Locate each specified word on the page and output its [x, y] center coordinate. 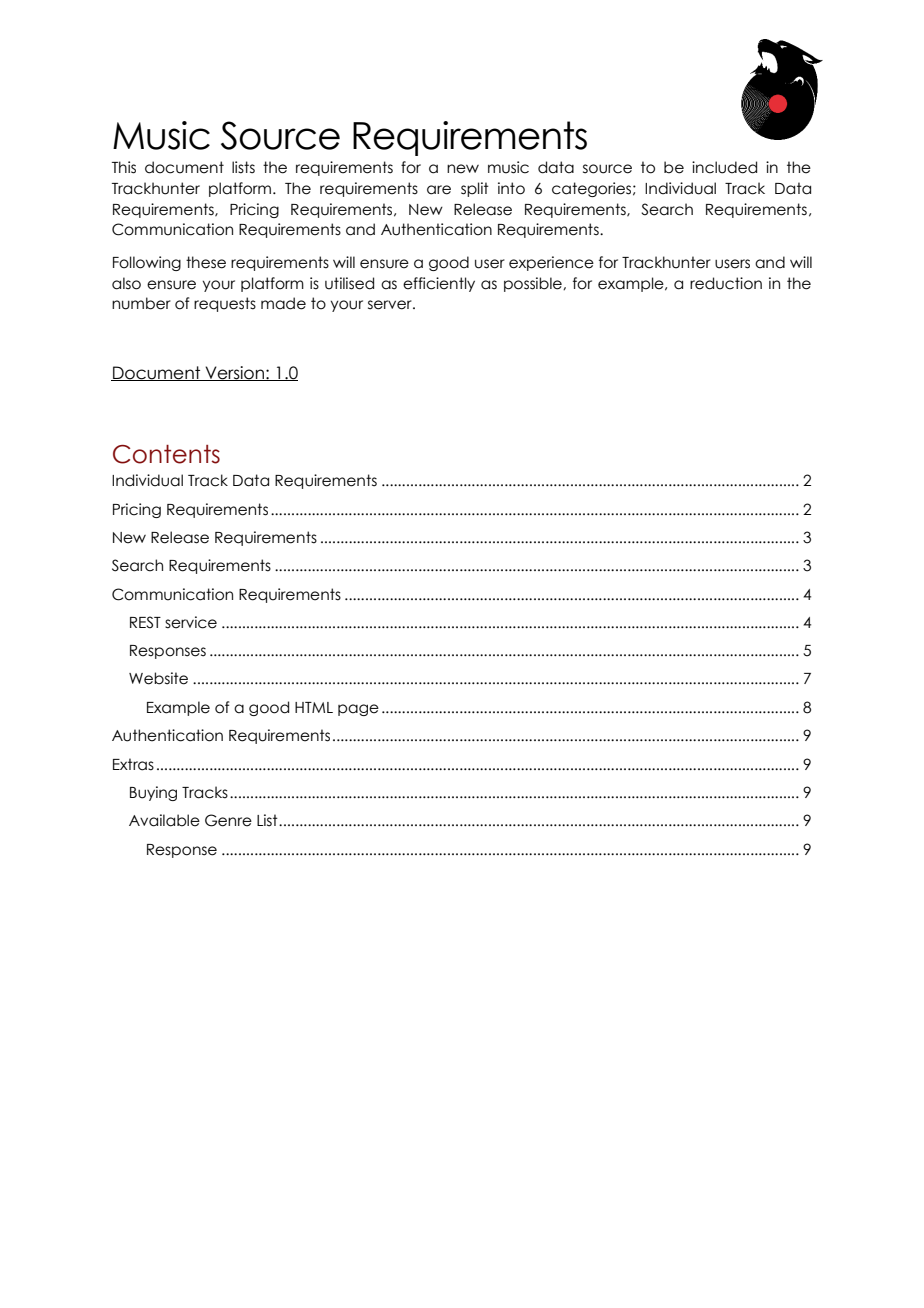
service [191, 622]
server [391, 305]
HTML [314, 707]
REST [145, 622]
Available [164, 820]
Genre [228, 820]
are [439, 190]
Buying [153, 793]
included [724, 167]
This [124, 167]
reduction [726, 283]
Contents [166, 454]
